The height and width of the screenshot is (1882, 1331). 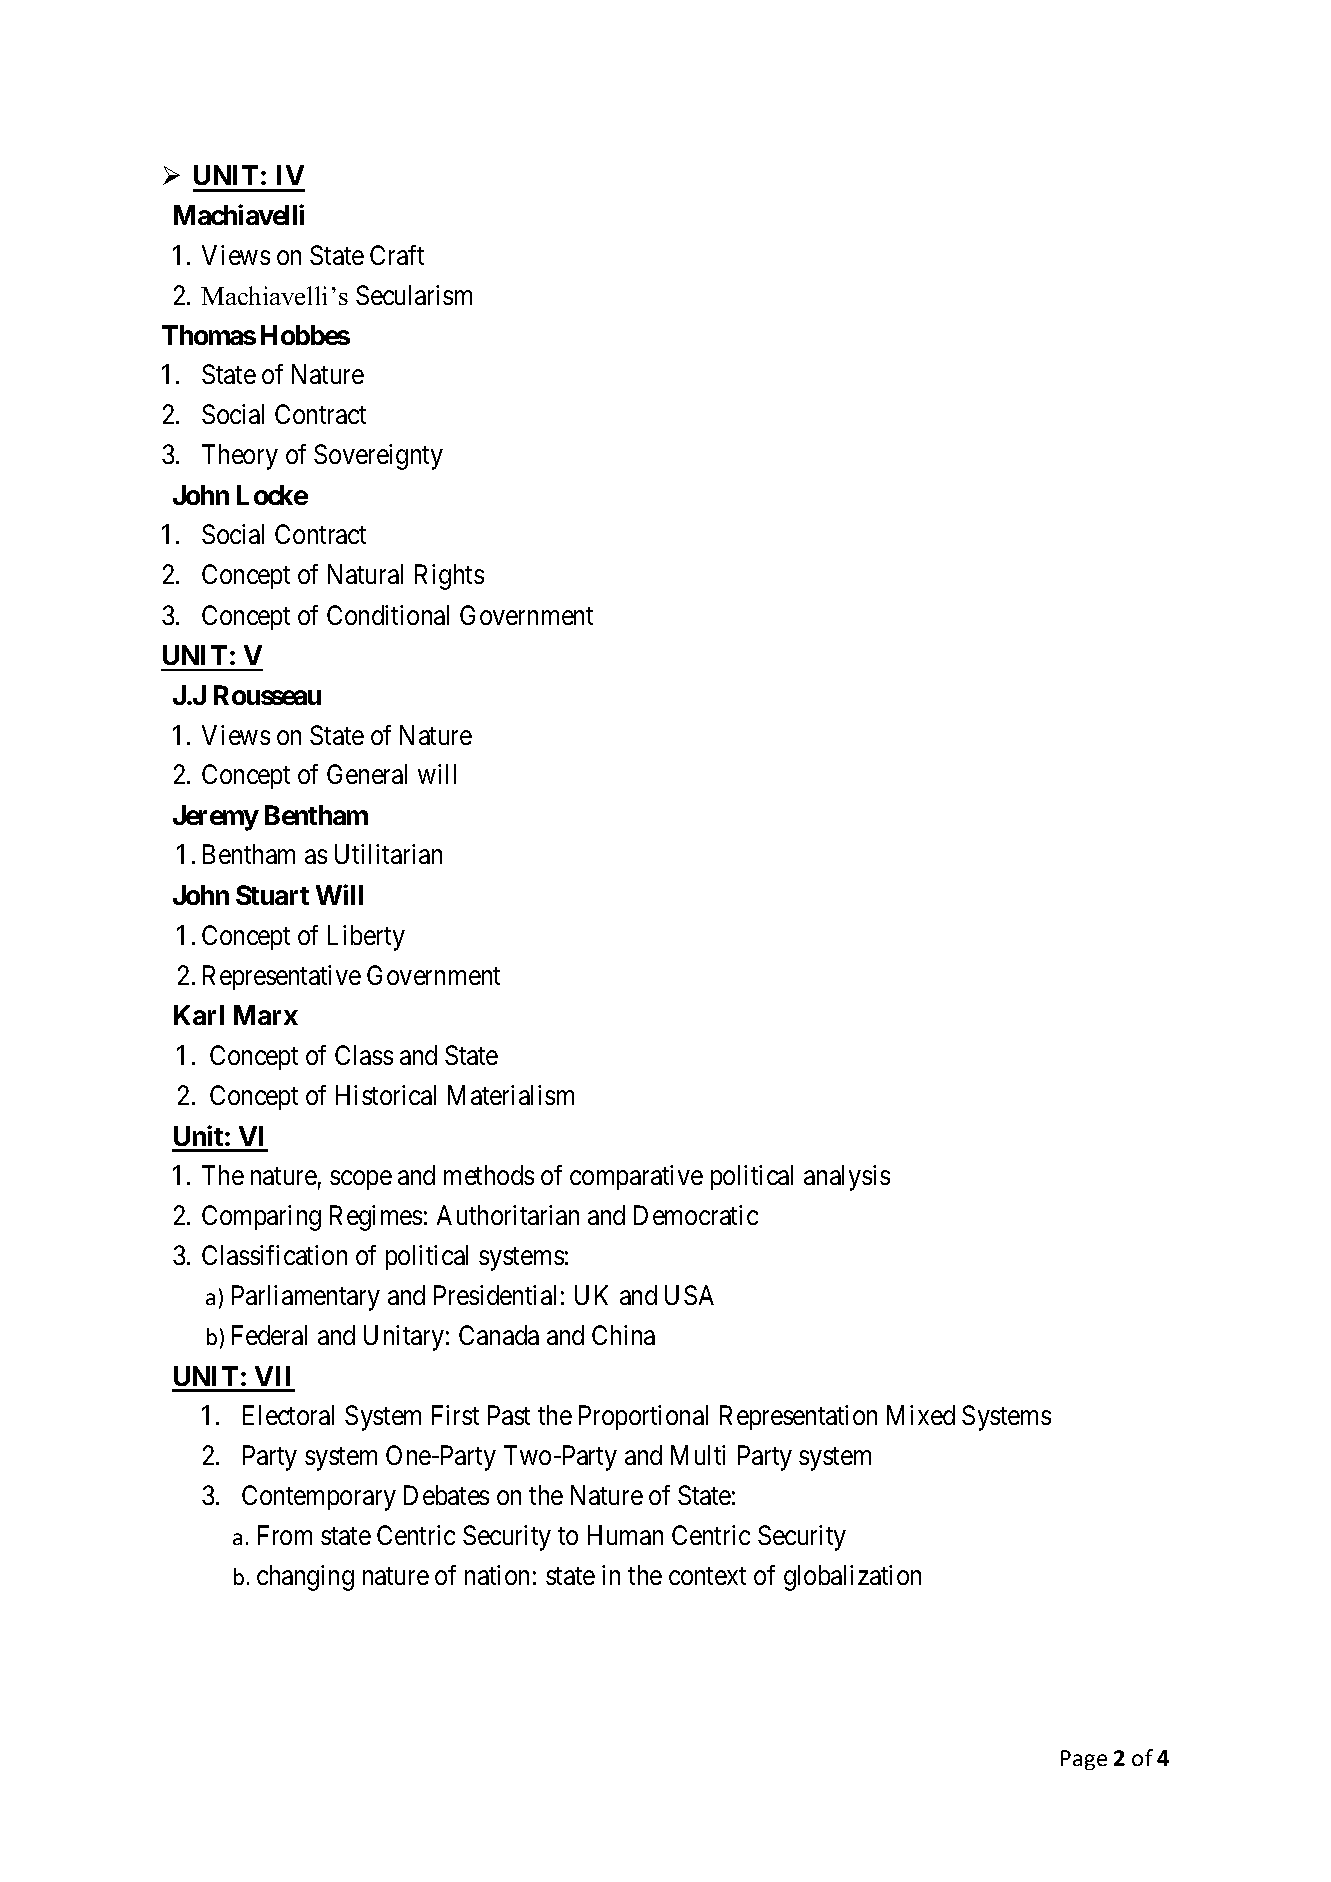 What do you see at coordinates (449, 577) in the screenshot?
I see `Rights` at bounding box center [449, 577].
